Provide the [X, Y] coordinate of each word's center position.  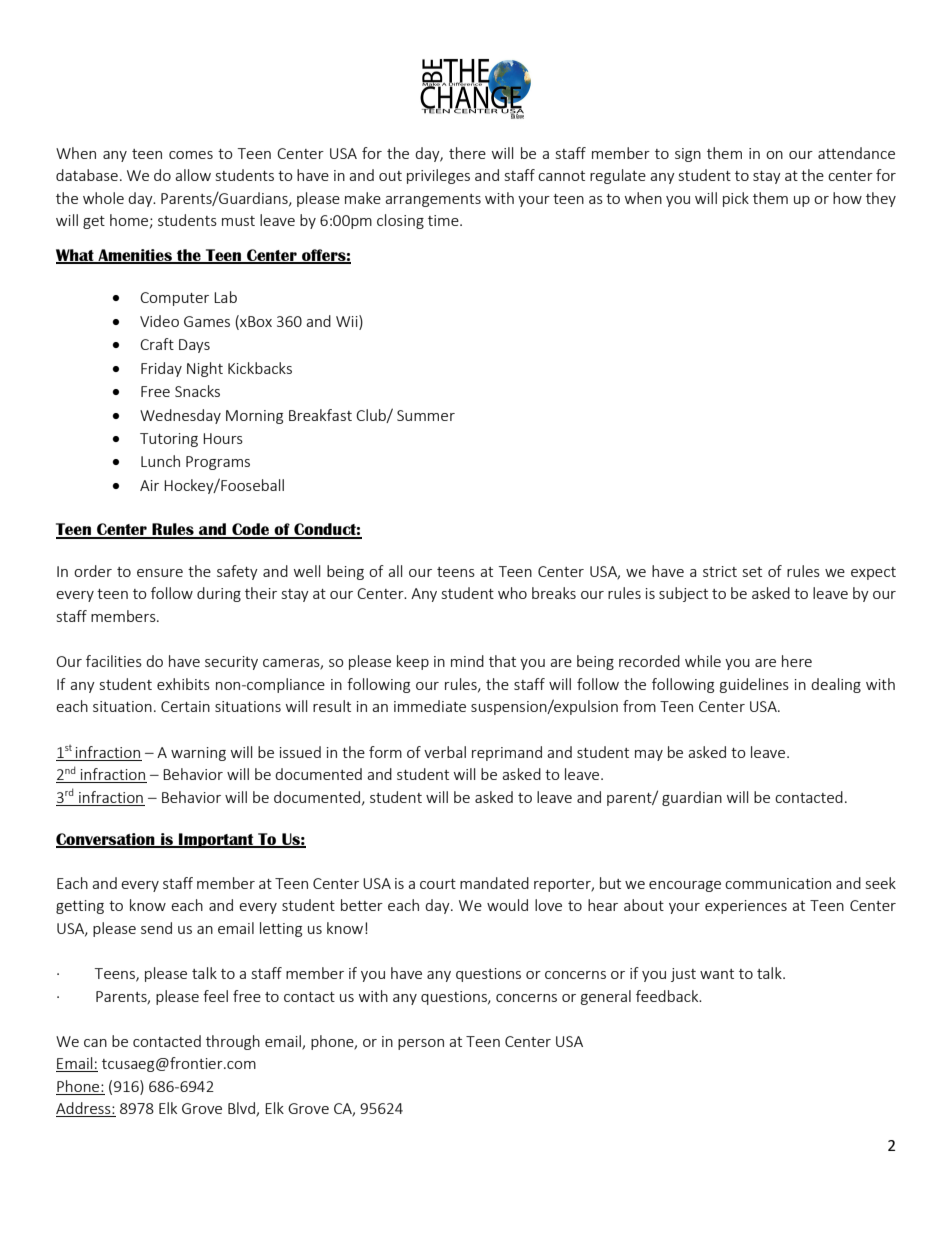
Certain [185, 706]
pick [736, 199]
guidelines [754, 685]
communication [778, 883]
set [752, 572]
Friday [161, 369]
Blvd [242, 1109]
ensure [160, 573]
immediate [430, 706]
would [507, 905]
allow [193, 175]
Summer [426, 415]
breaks [554, 593]
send [156, 928]
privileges [438, 176]
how [847, 198]
